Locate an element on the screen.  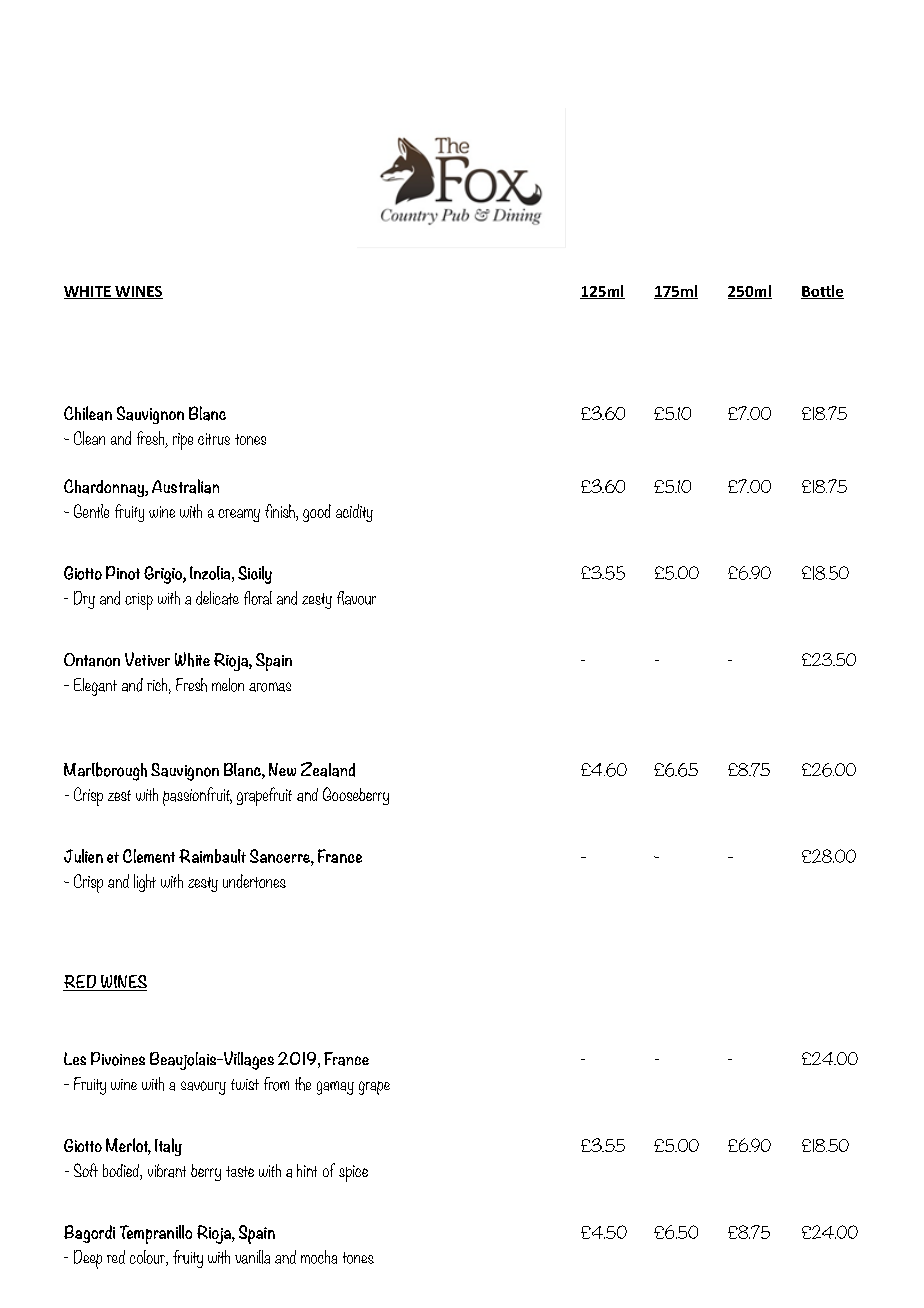
twist is located at coordinates (245, 1084).
